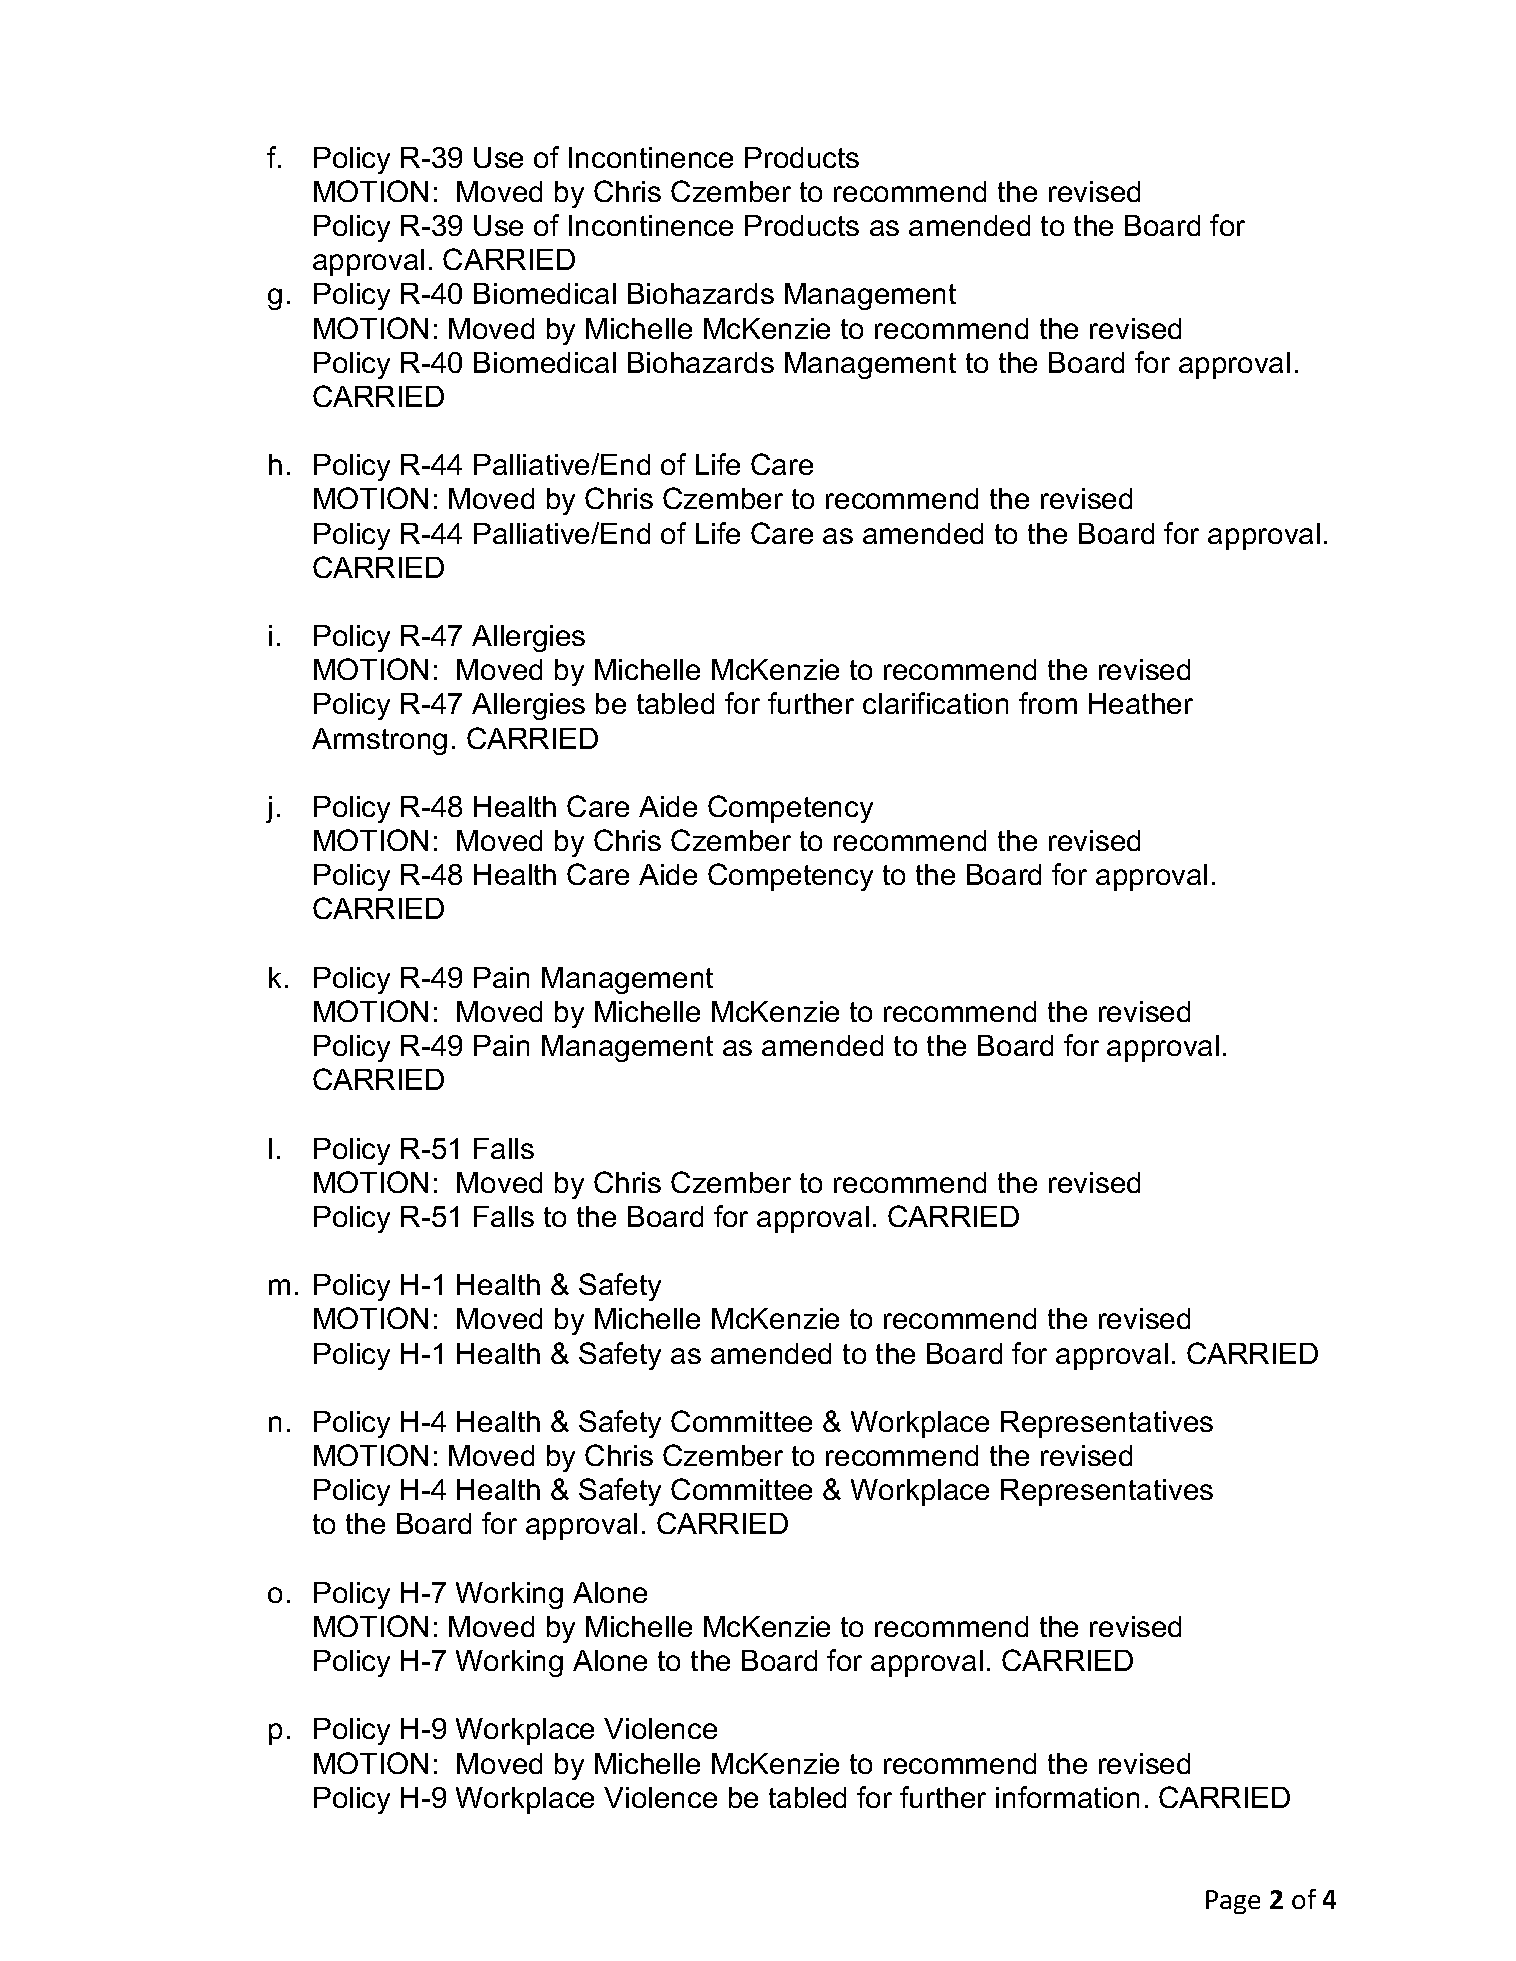 The image size is (1516, 1961). What do you see at coordinates (935, 703) in the page?
I see `clarification` at bounding box center [935, 703].
